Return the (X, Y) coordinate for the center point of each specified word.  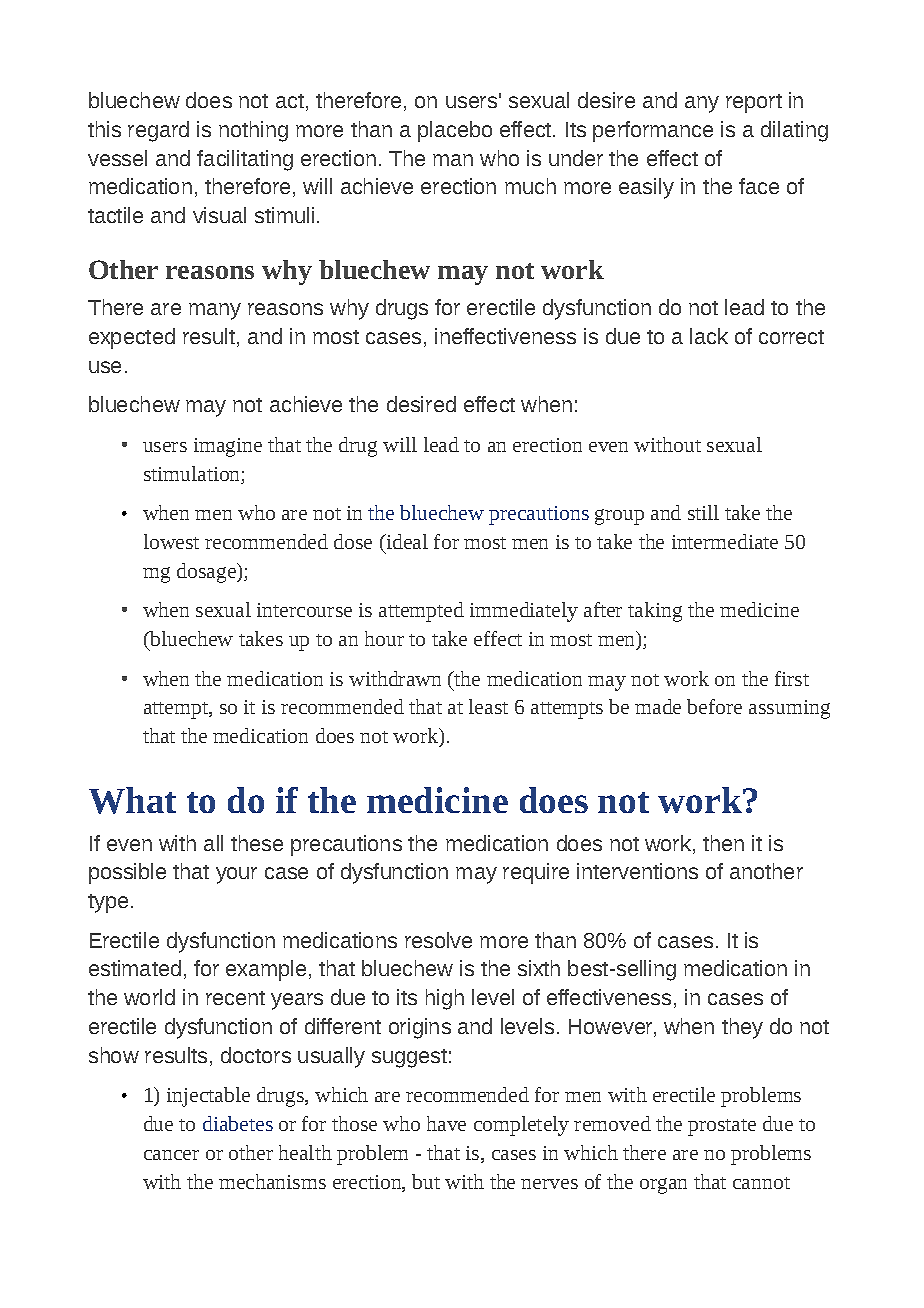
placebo (455, 131)
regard (158, 131)
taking (655, 612)
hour (384, 638)
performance (653, 131)
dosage (207, 573)
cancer (171, 1155)
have (446, 1123)
